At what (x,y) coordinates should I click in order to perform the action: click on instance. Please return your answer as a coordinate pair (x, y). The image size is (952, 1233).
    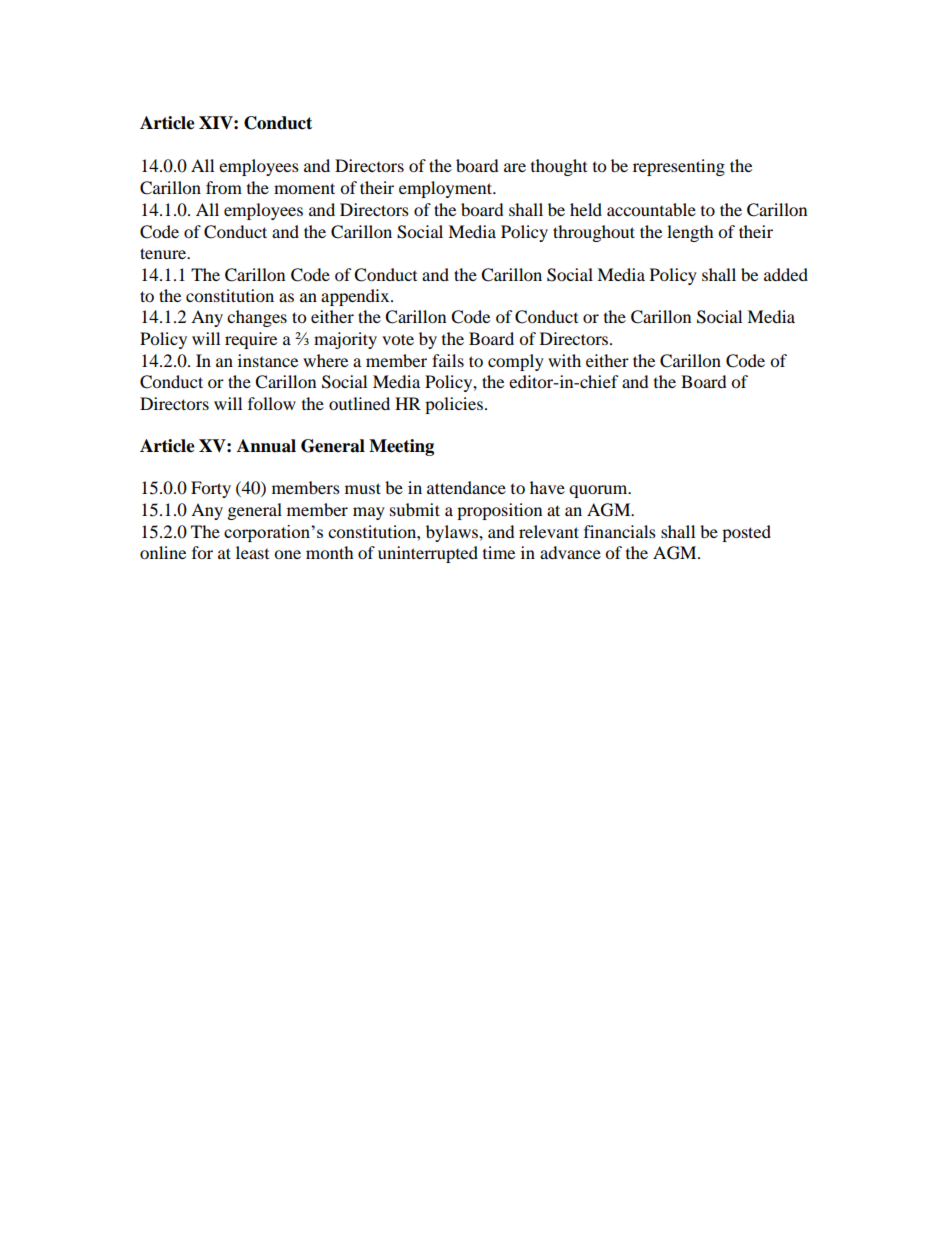
    Looking at the image, I should click on (268, 360).
